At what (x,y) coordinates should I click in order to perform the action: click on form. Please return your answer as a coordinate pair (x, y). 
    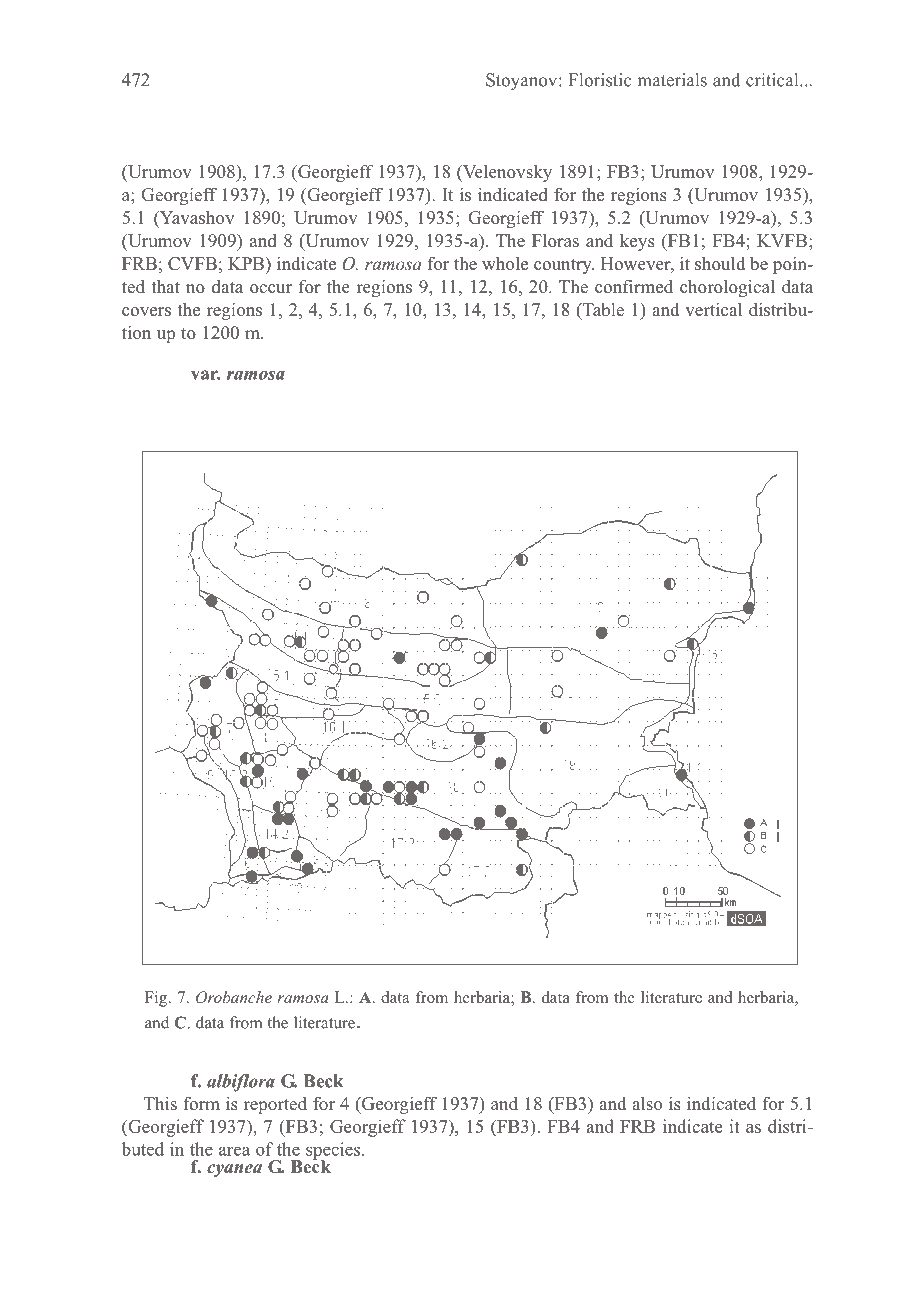
    Looking at the image, I should click on (201, 1103).
